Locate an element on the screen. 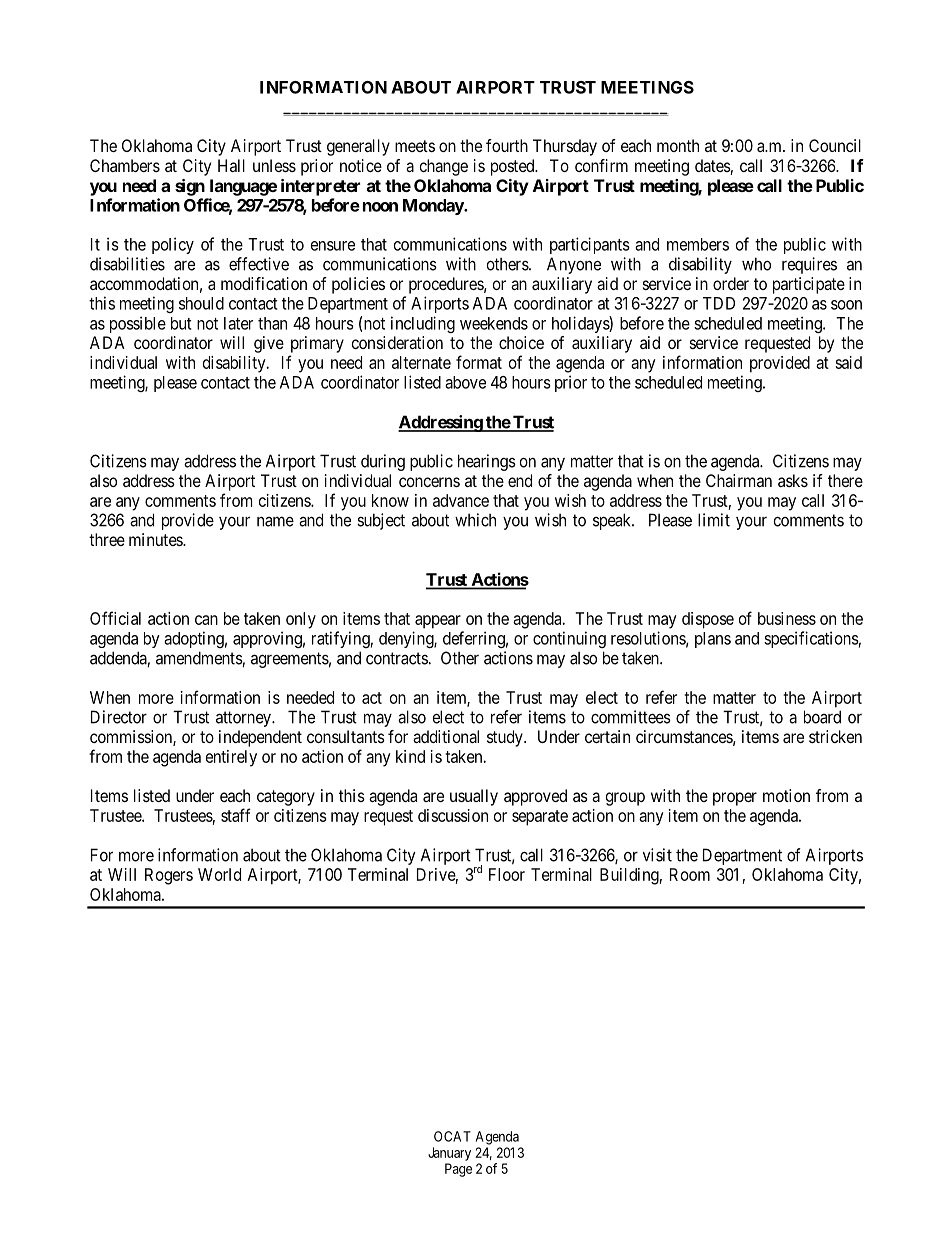 The image size is (952, 1233). change is located at coordinates (444, 167).
